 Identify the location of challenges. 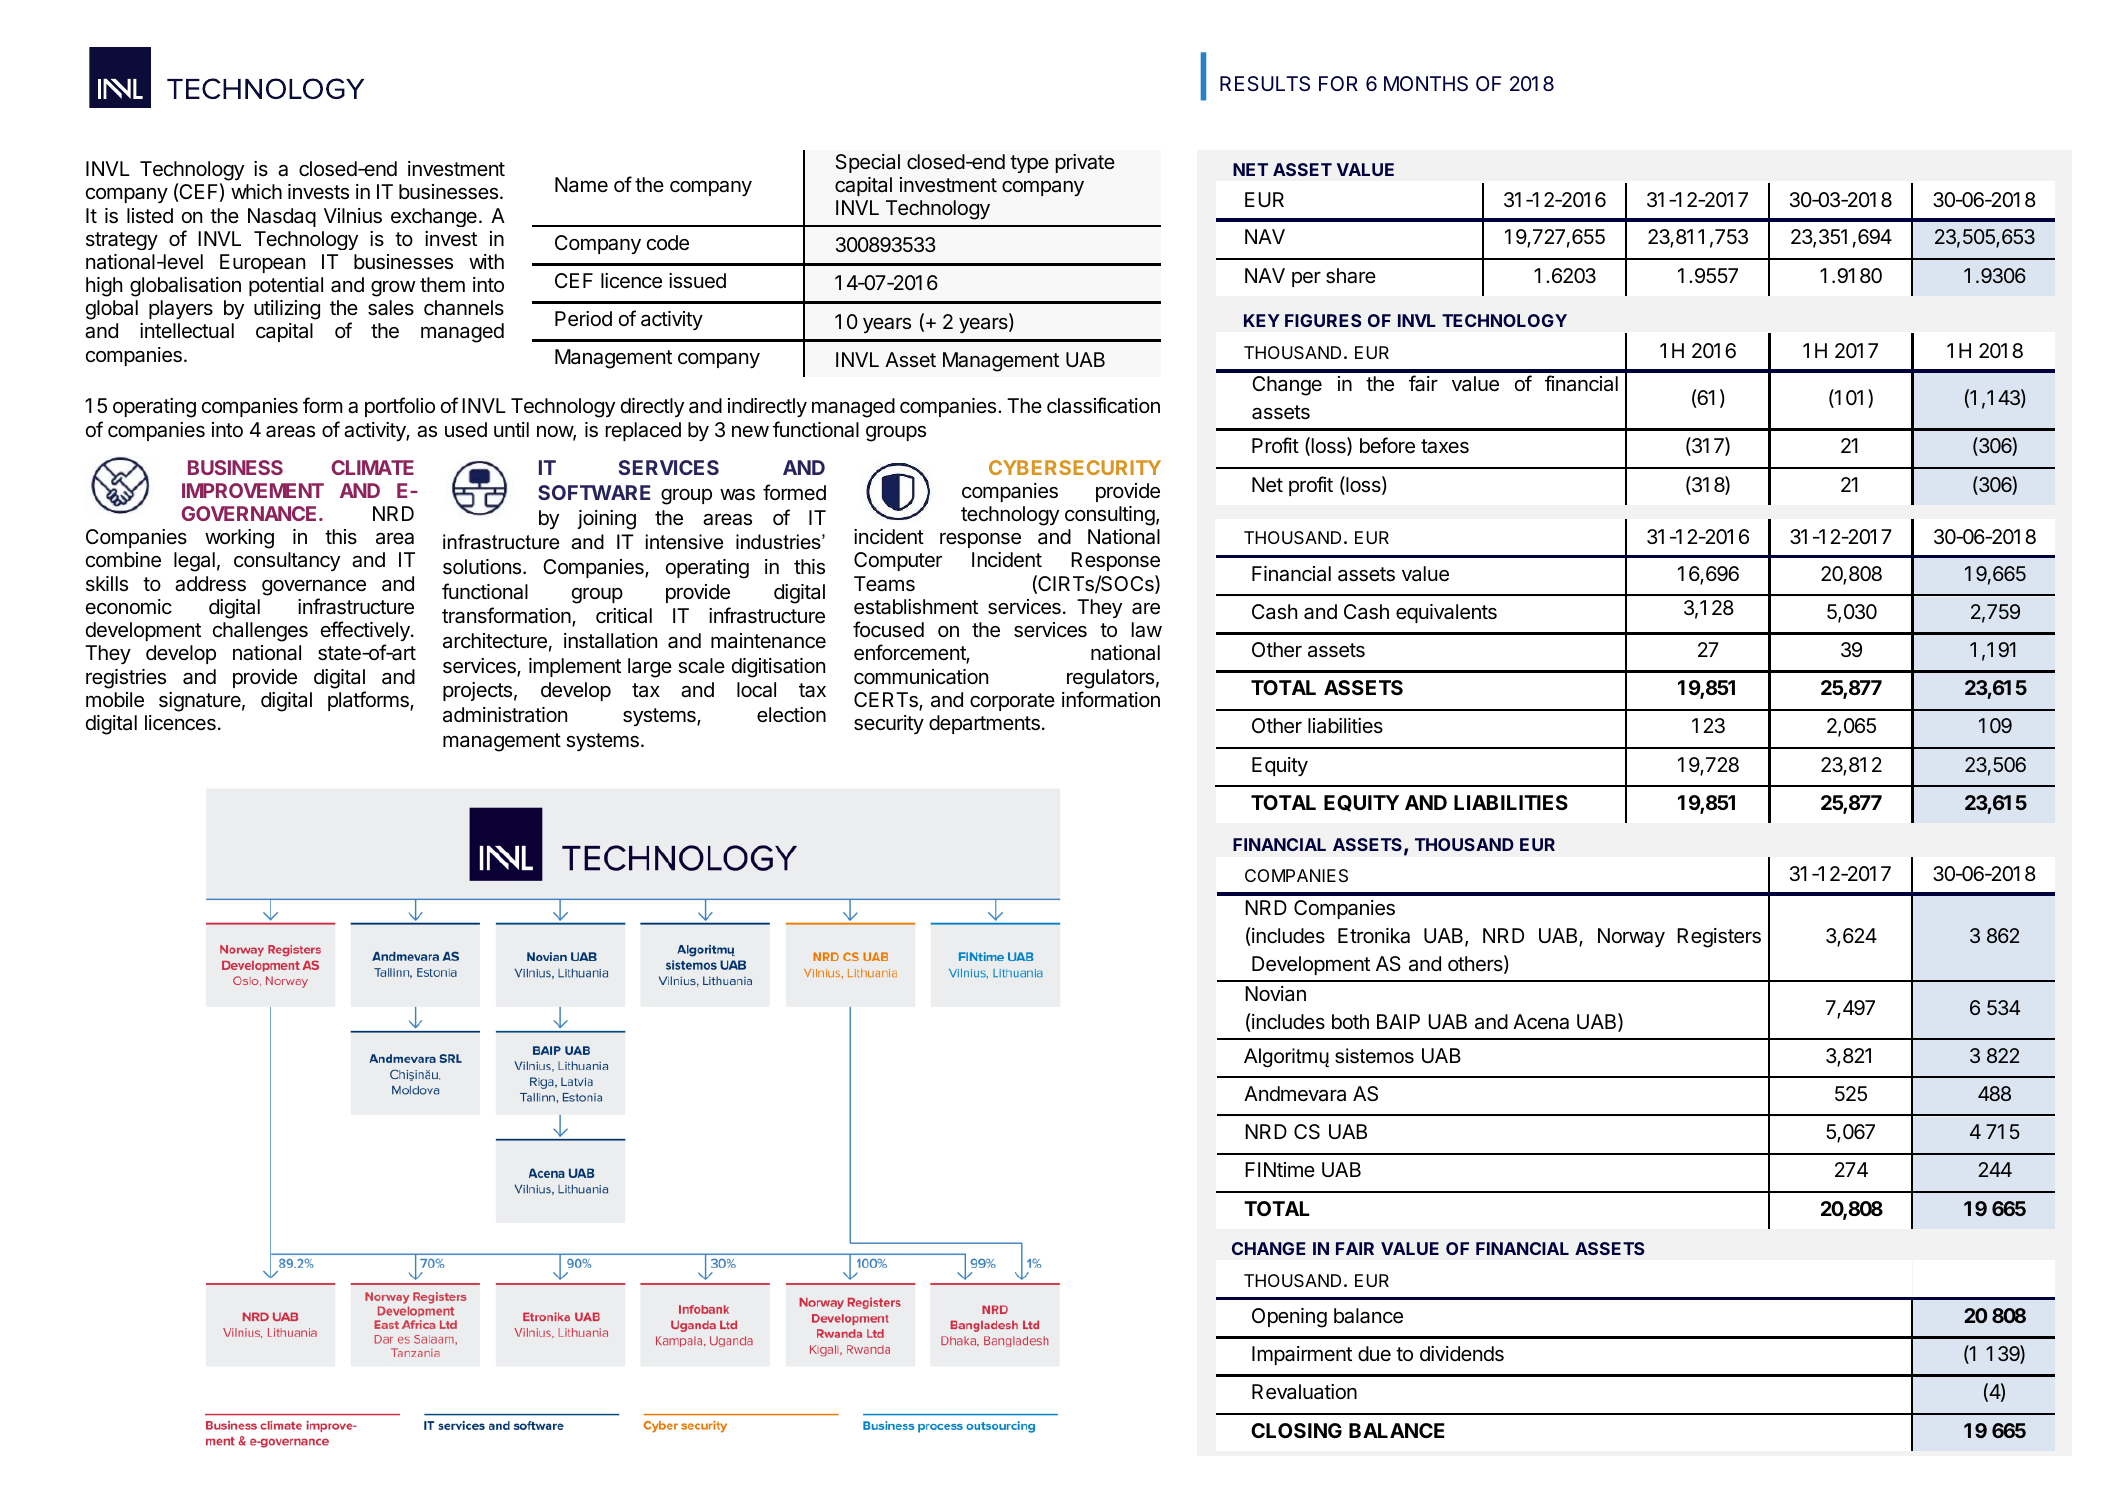
(260, 632).
